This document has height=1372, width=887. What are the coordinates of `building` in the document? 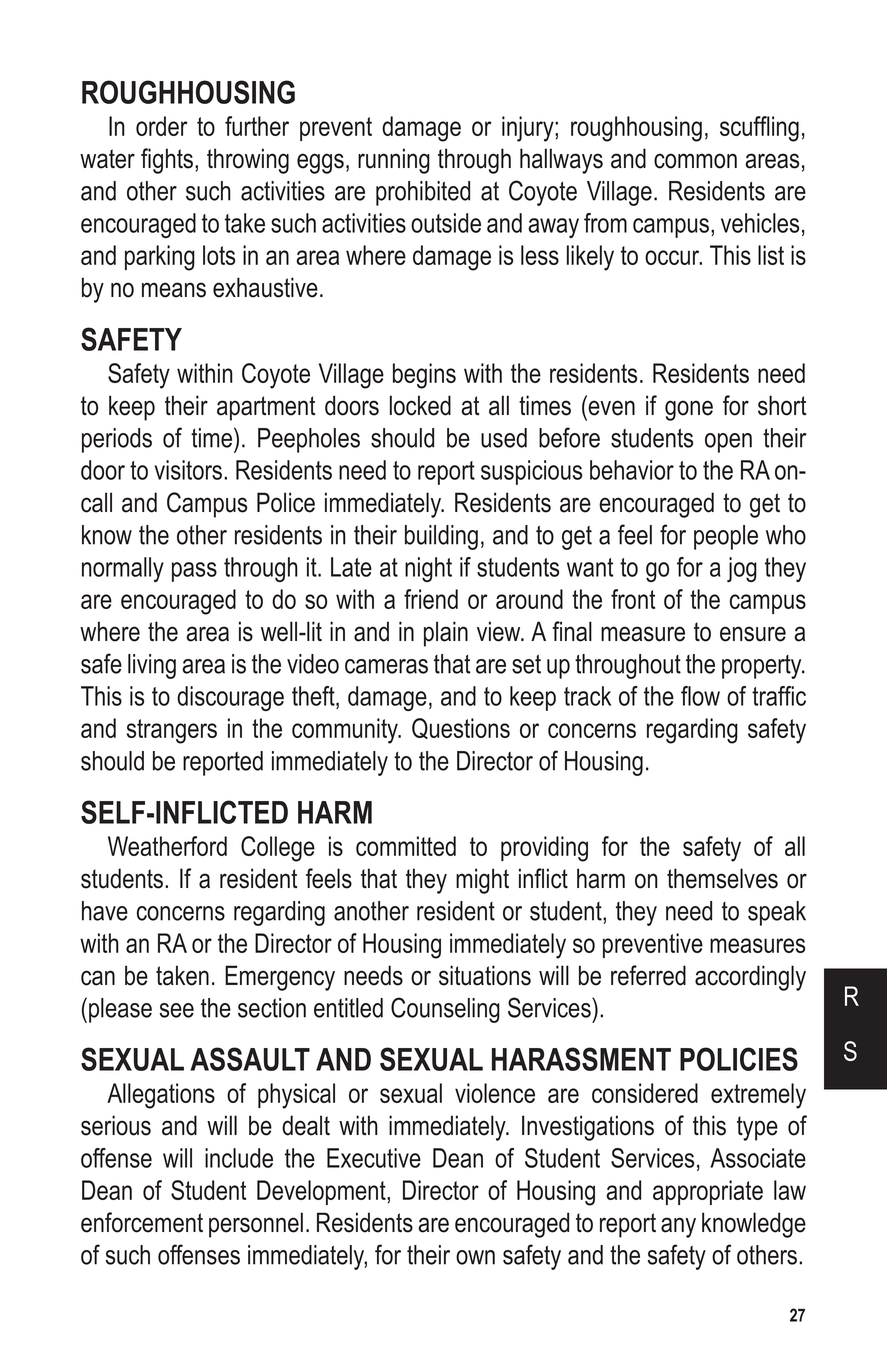 It's located at (441, 537).
